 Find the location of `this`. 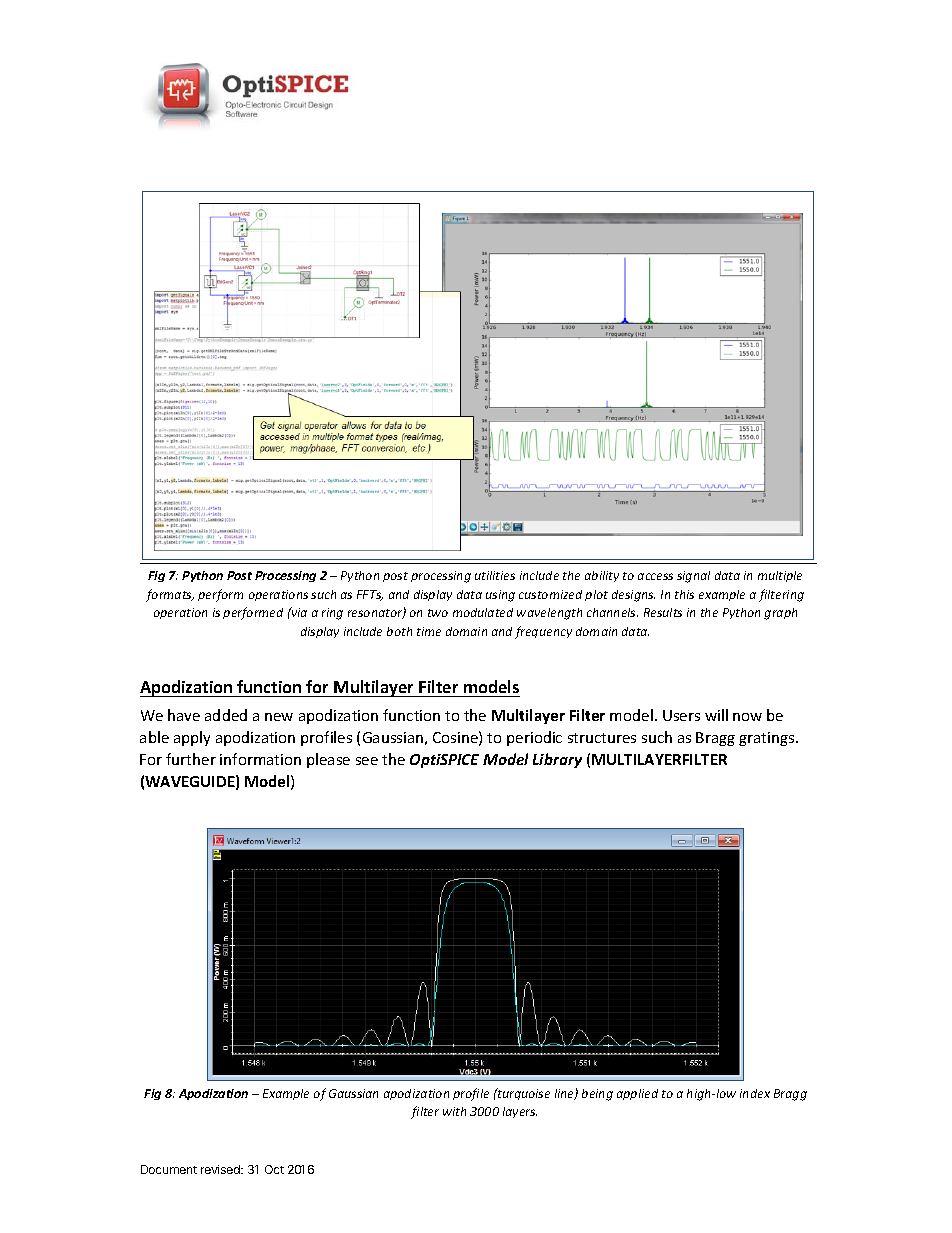

this is located at coordinates (684, 594).
